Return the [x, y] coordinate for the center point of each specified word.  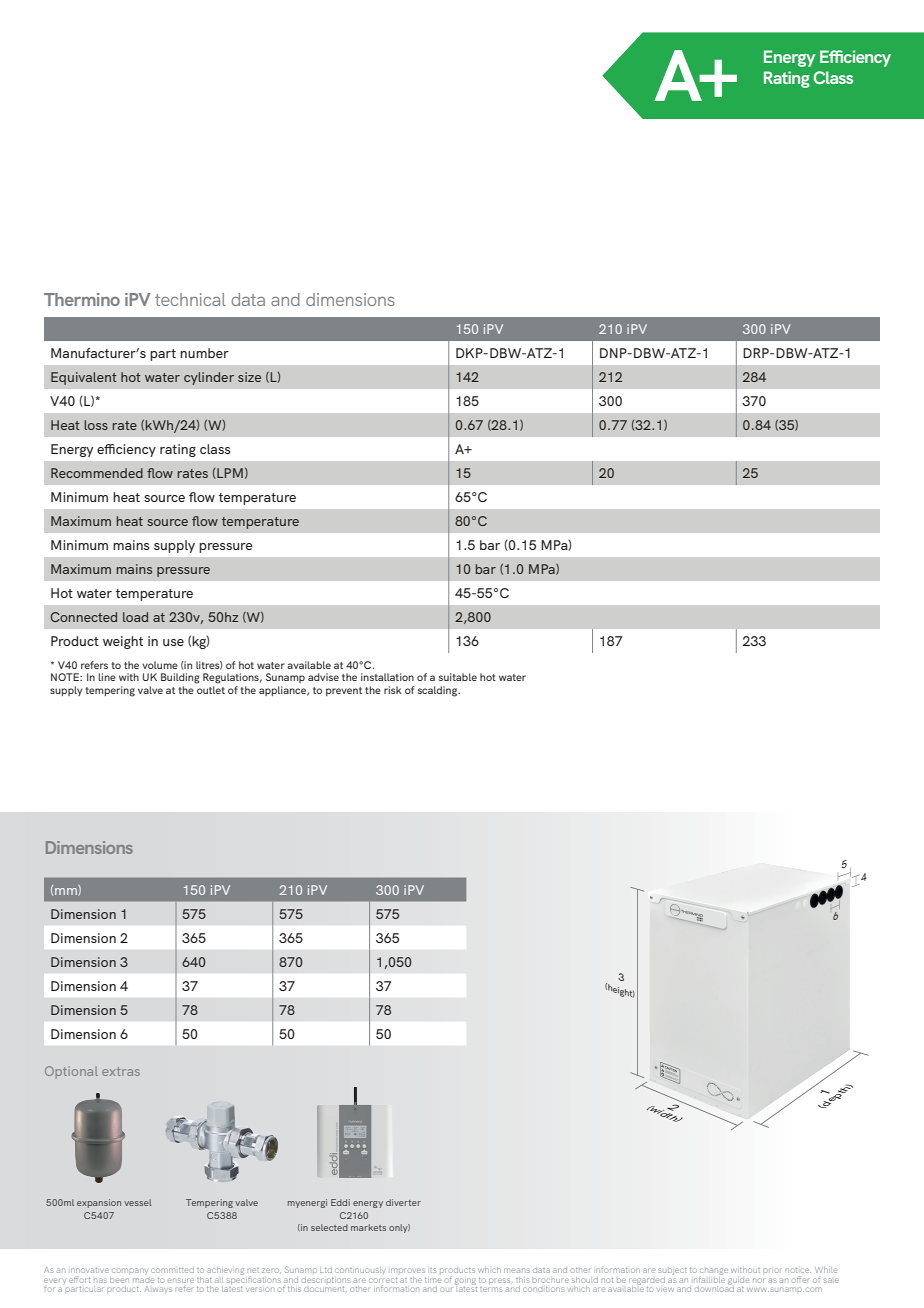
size [249, 377]
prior [772, 1270]
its [433, 1270]
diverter [403, 1202]
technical [190, 299]
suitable [458, 677]
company [129, 1273]
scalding [439, 691]
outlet [211, 690]
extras [121, 1071]
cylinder [209, 378]
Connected [84, 617]
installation [387, 677]
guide [739, 1281]
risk [393, 690]
